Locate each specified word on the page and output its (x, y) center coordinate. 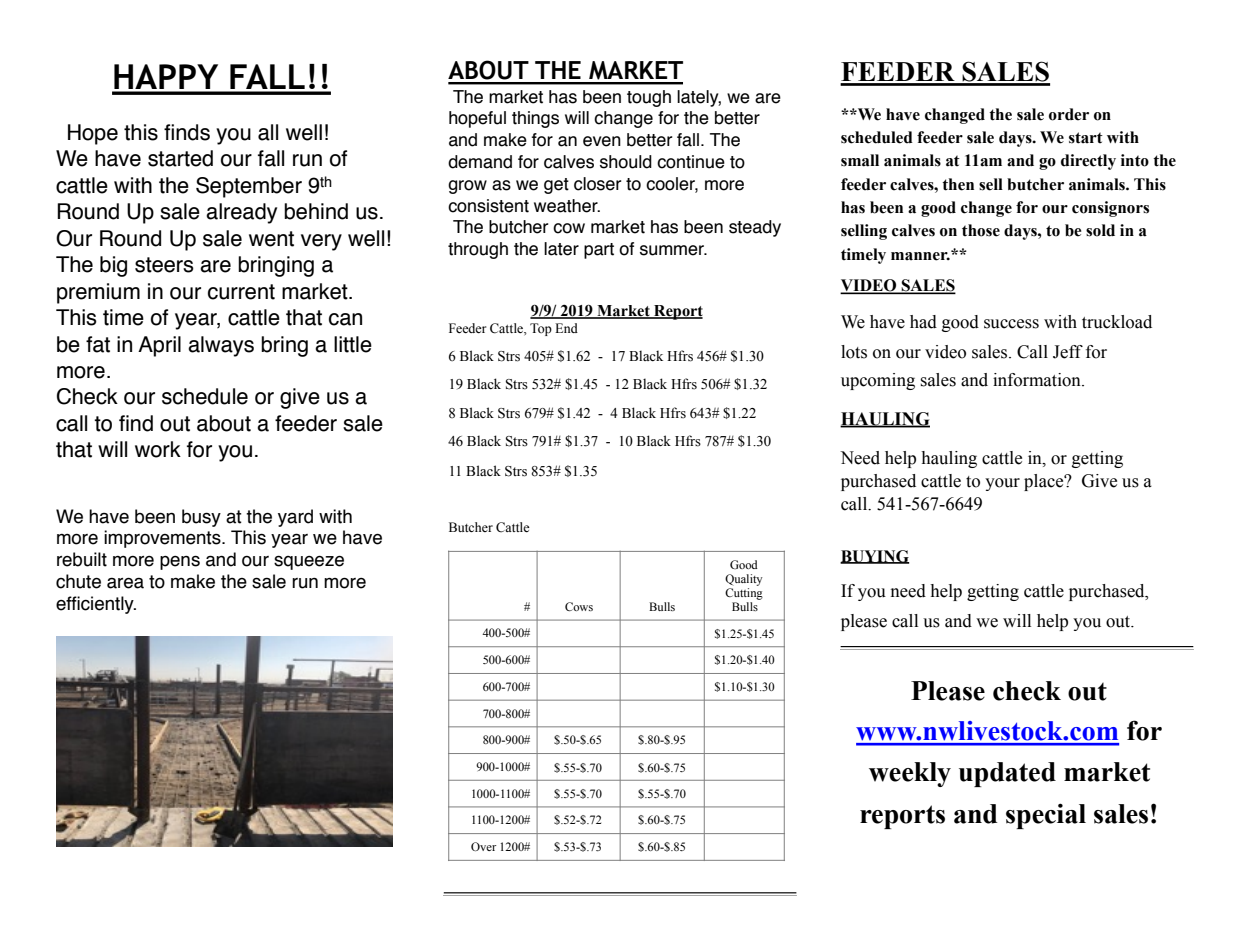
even (602, 141)
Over (483, 846)
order (1069, 114)
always (221, 346)
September (249, 187)
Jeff (1068, 352)
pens (180, 562)
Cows (579, 606)
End (566, 328)
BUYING (874, 557)
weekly (910, 774)
